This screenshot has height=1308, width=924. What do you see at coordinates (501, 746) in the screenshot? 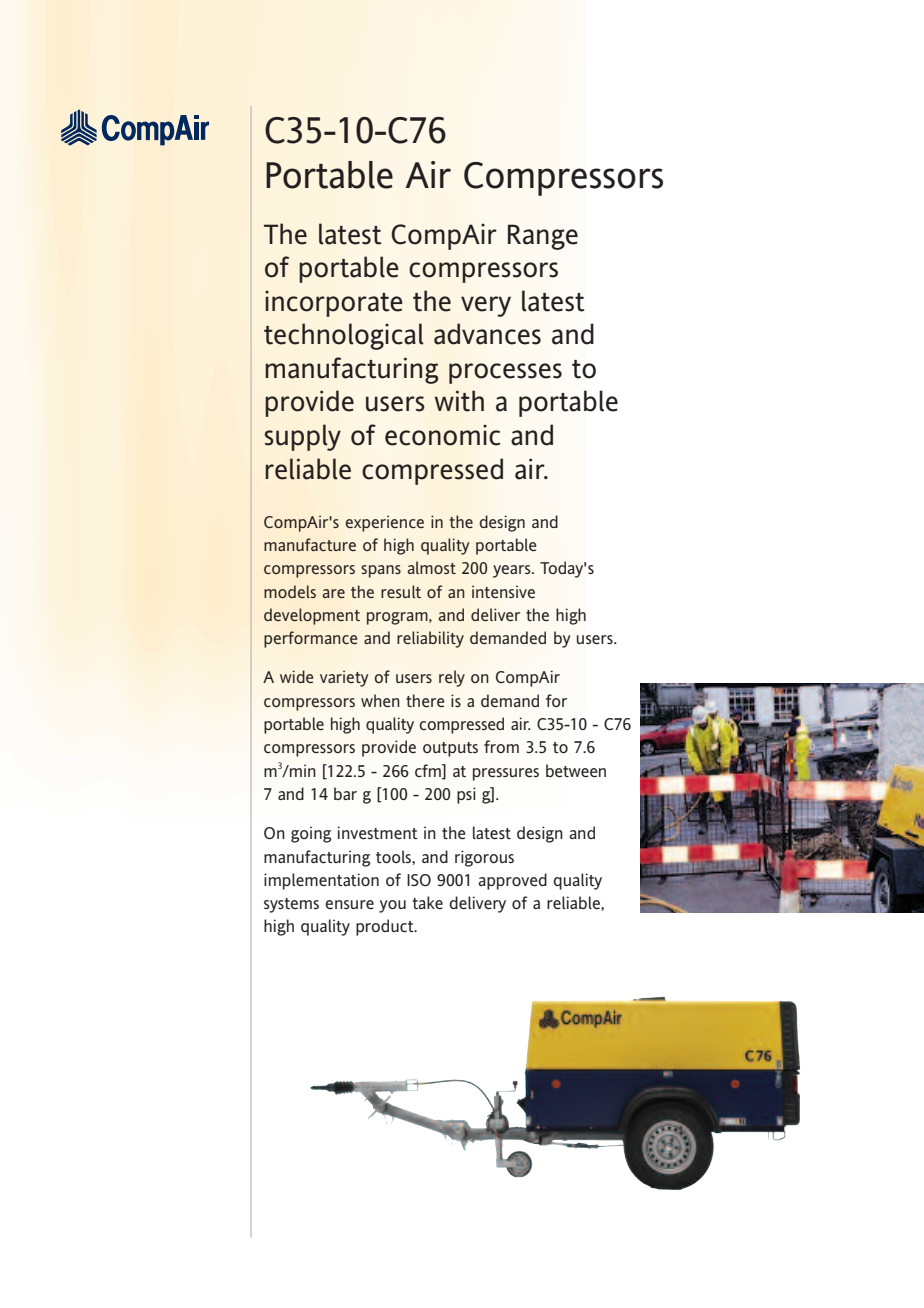
I see `from` at bounding box center [501, 746].
